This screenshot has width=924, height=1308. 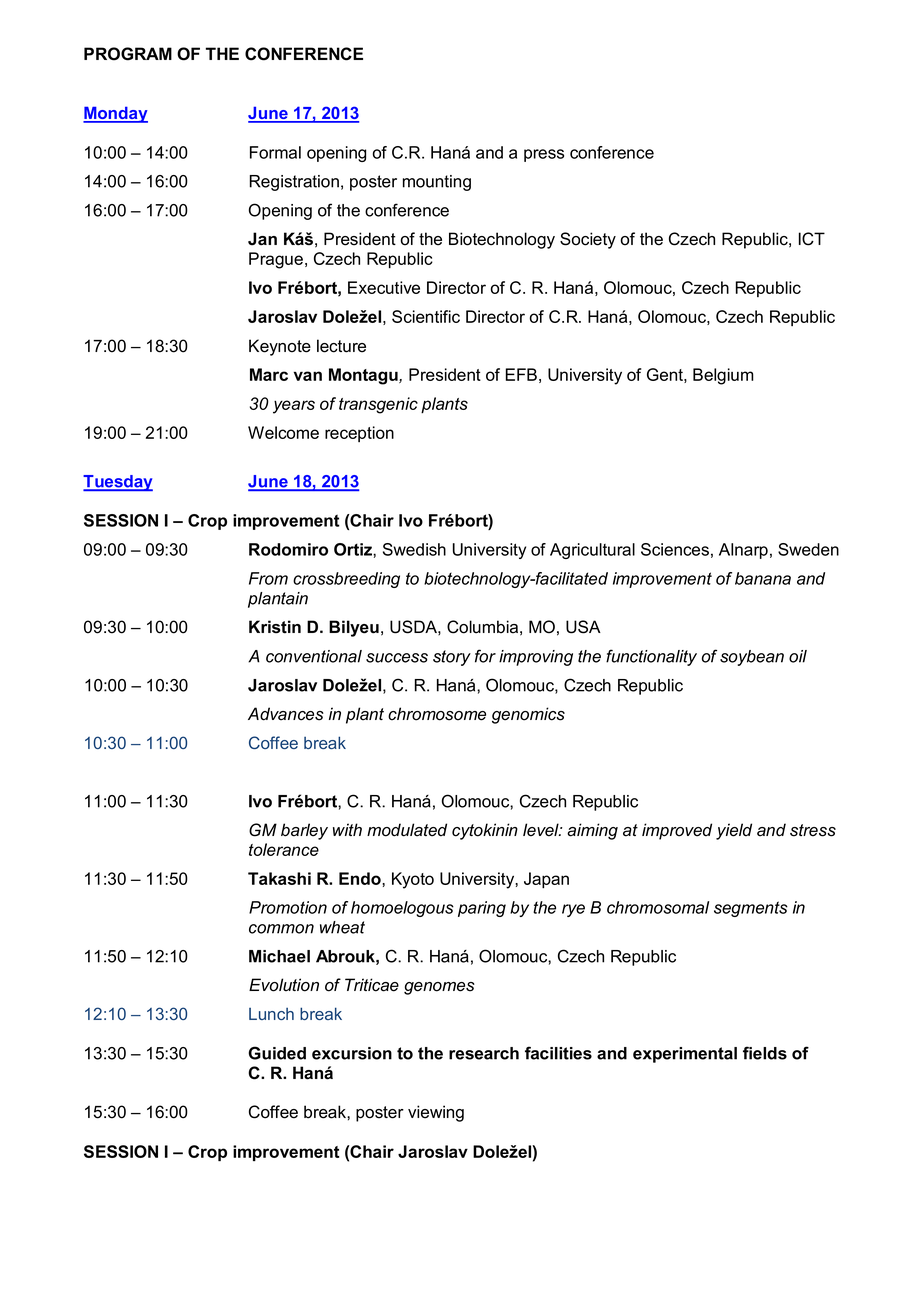 What do you see at coordinates (485, 831) in the screenshot?
I see `cytokinin` at bounding box center [485, 831].
